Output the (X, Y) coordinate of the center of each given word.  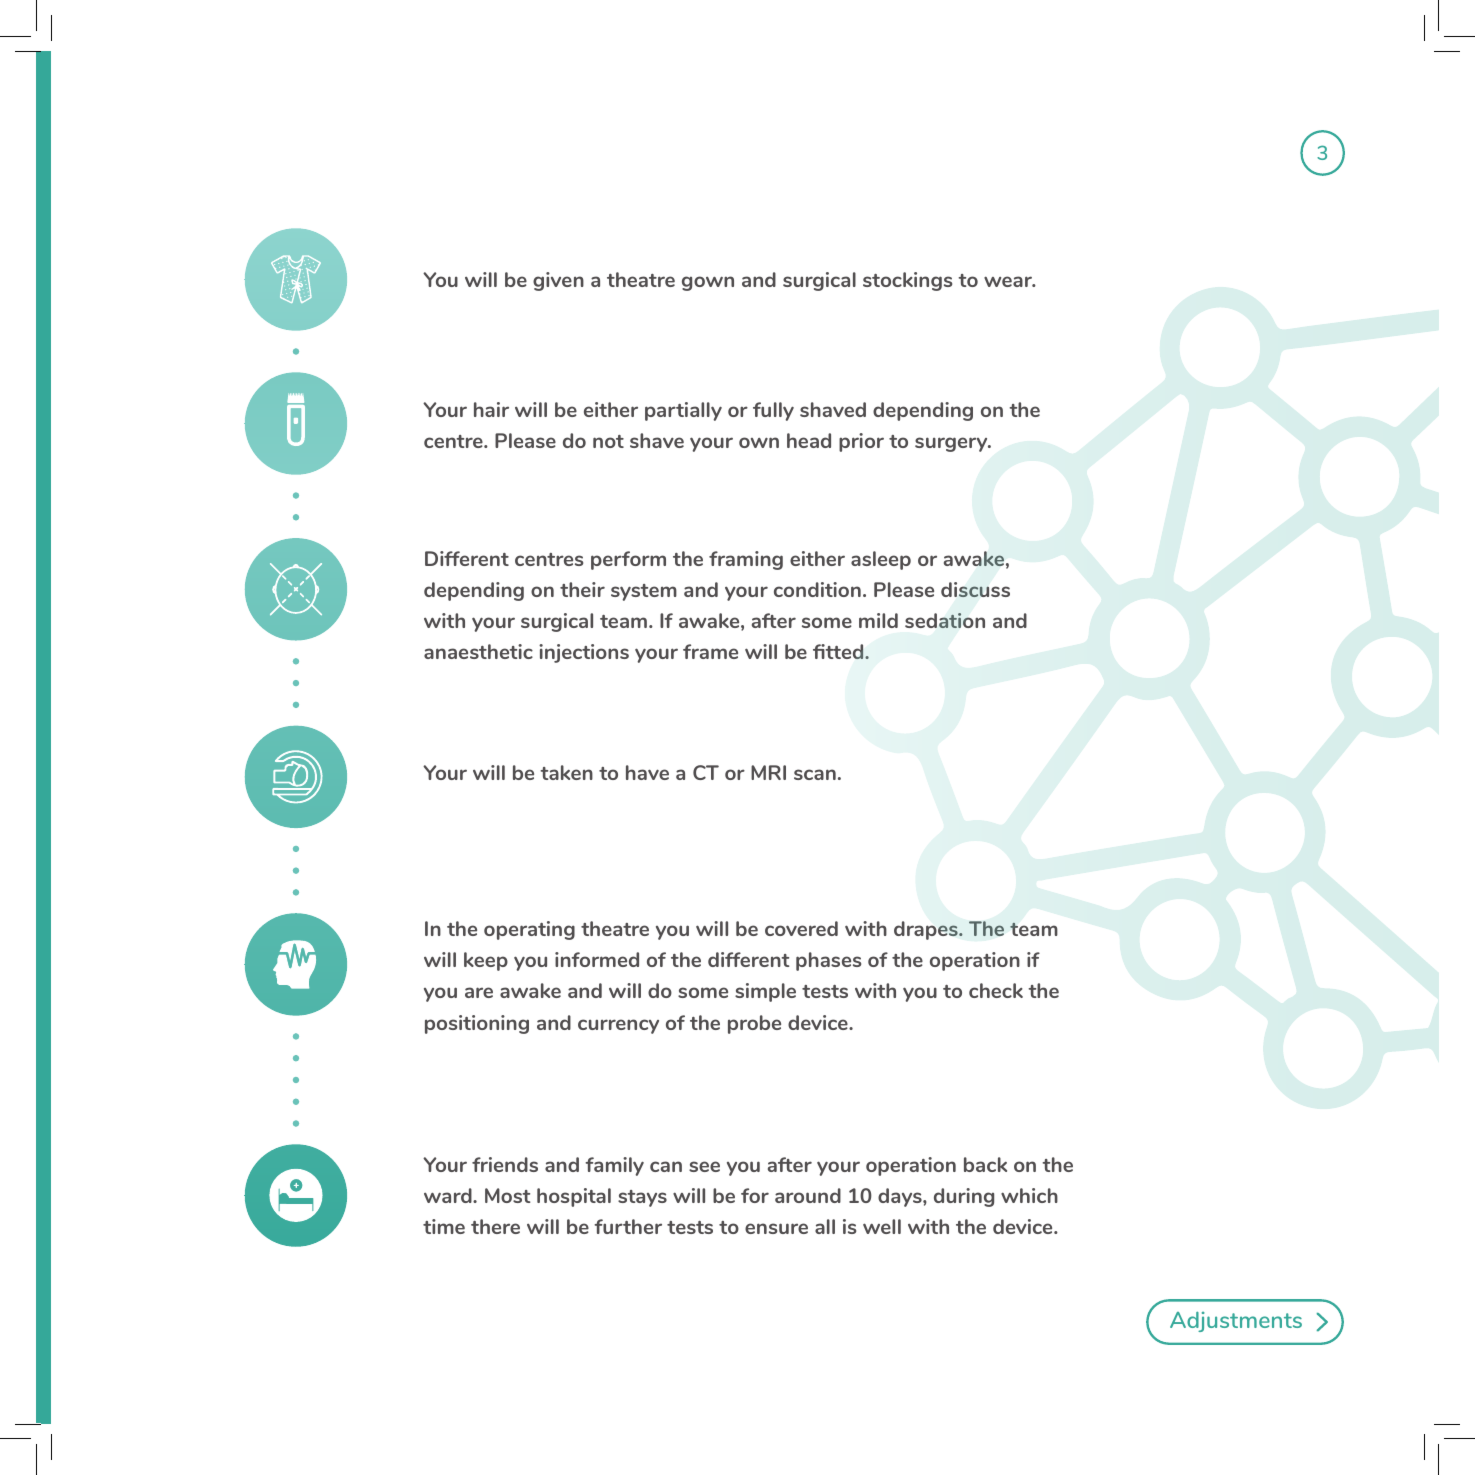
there (495, 1226)
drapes (927, 930)
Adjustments (1236, 1322)
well (882, 1226)
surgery (952, 444)
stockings (907, 281)
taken (566, 772)
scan (815, 774)
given (558, 281)
